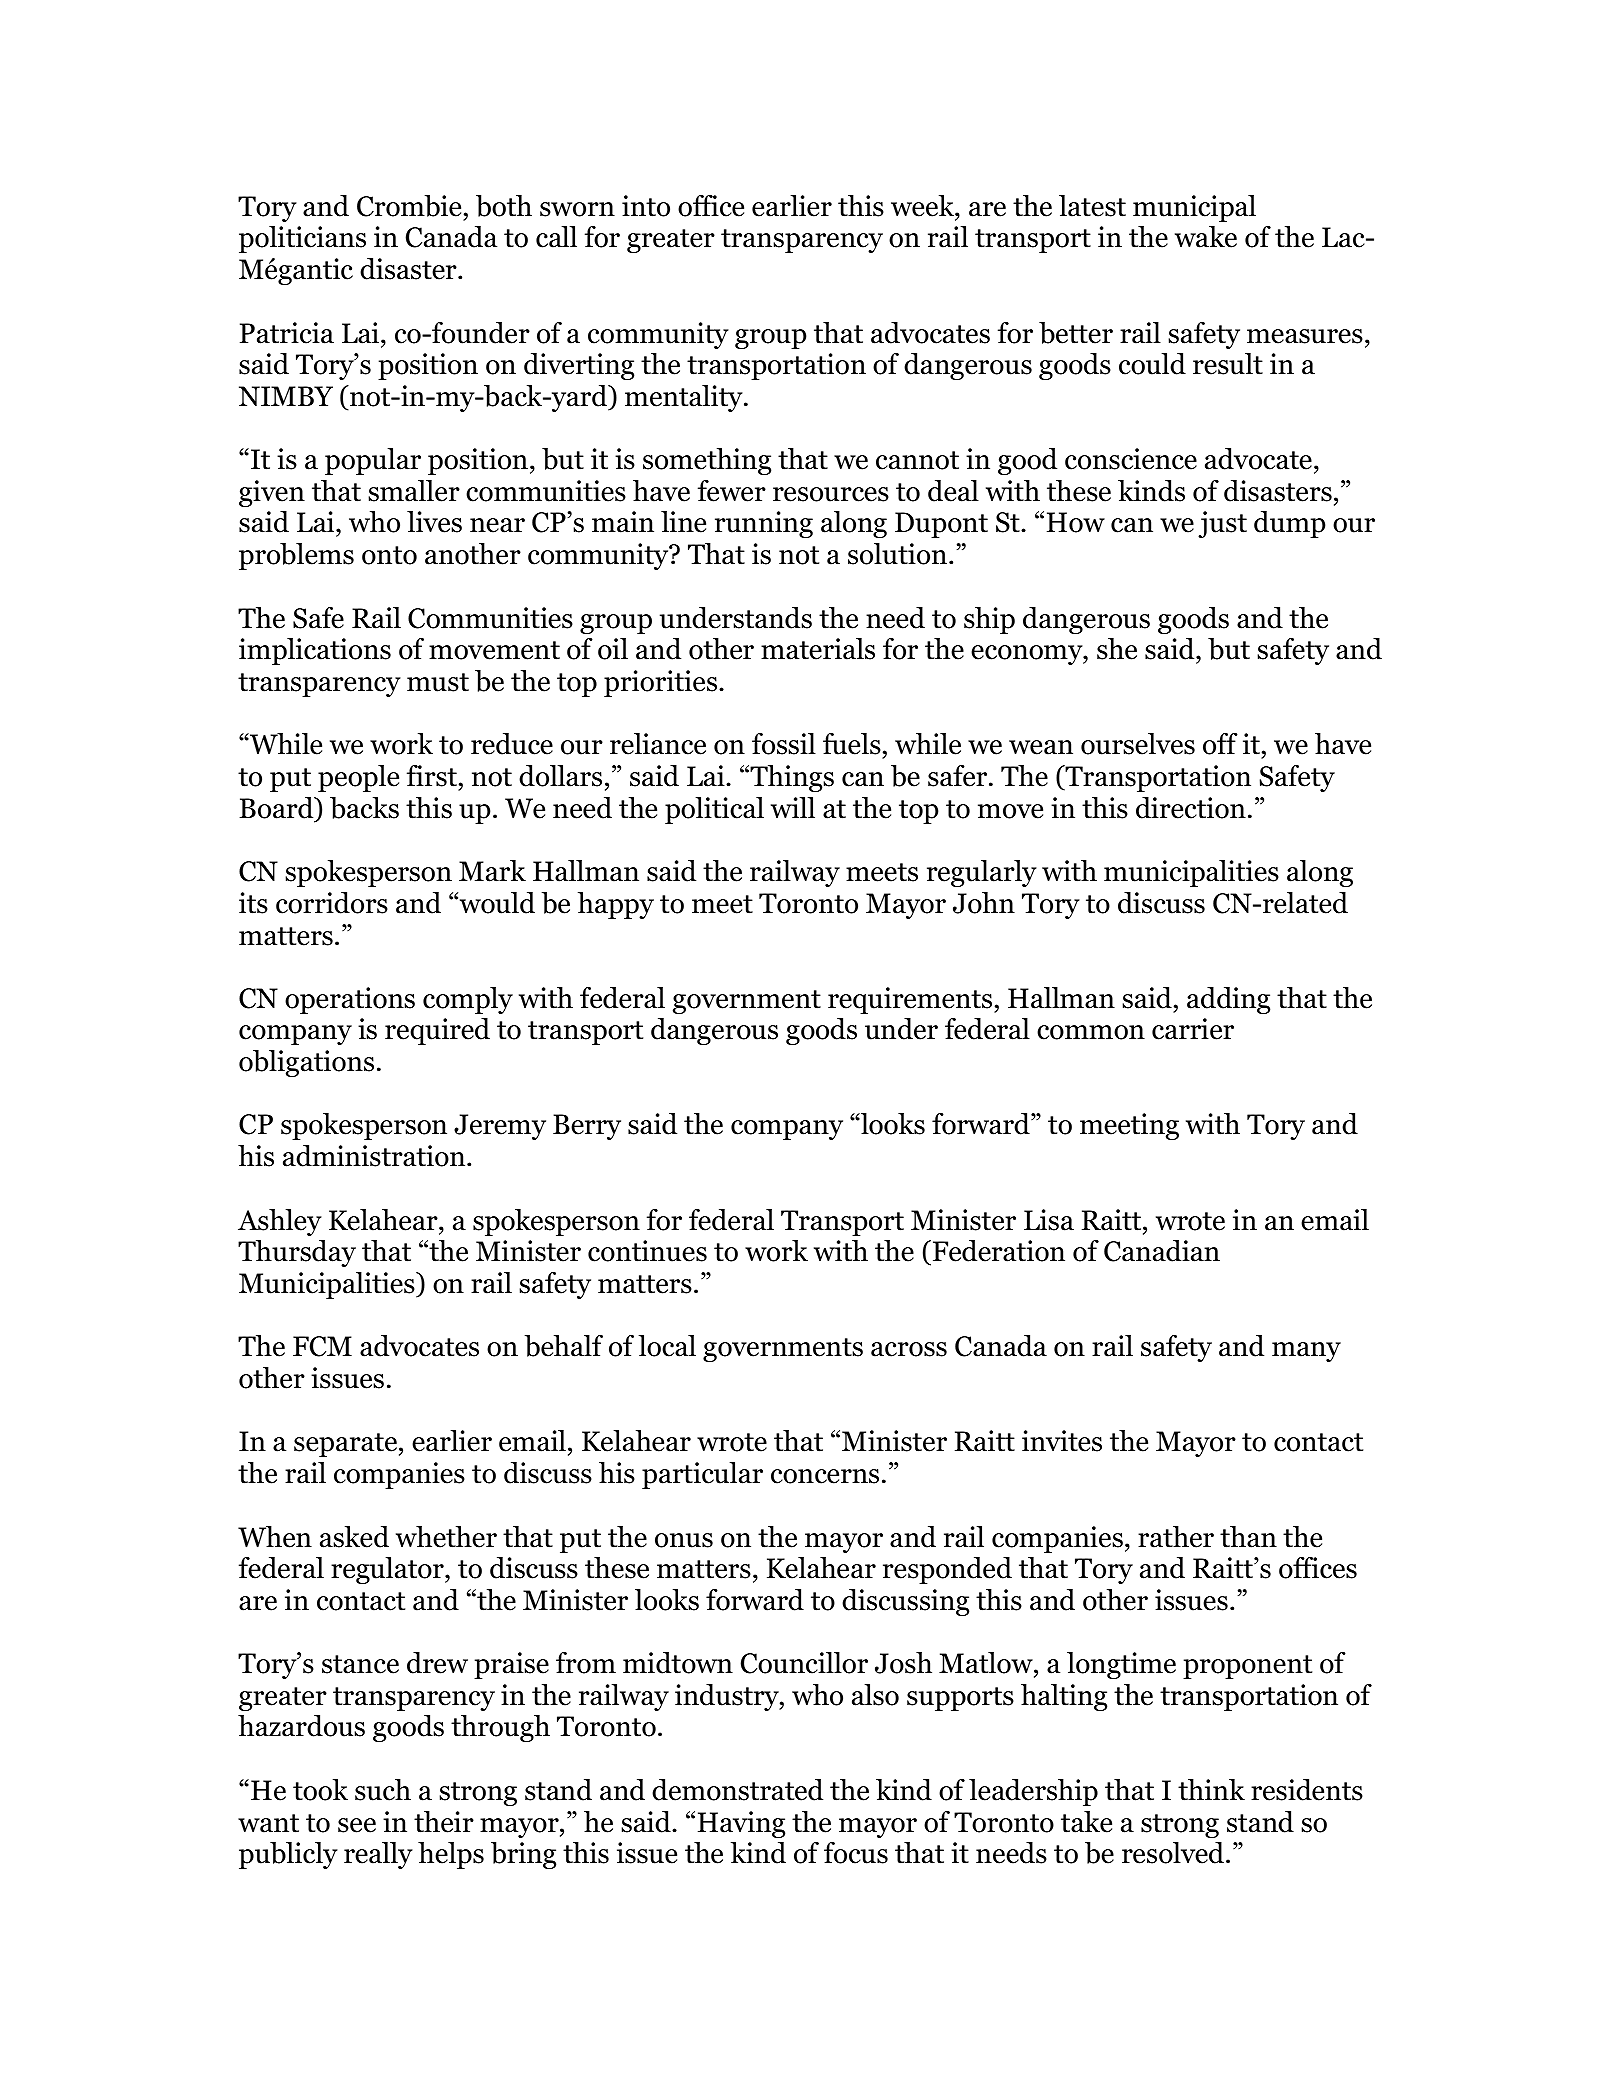  Describe the element at coordinates (1206, 237) in the document. I see `wake` at that location.
